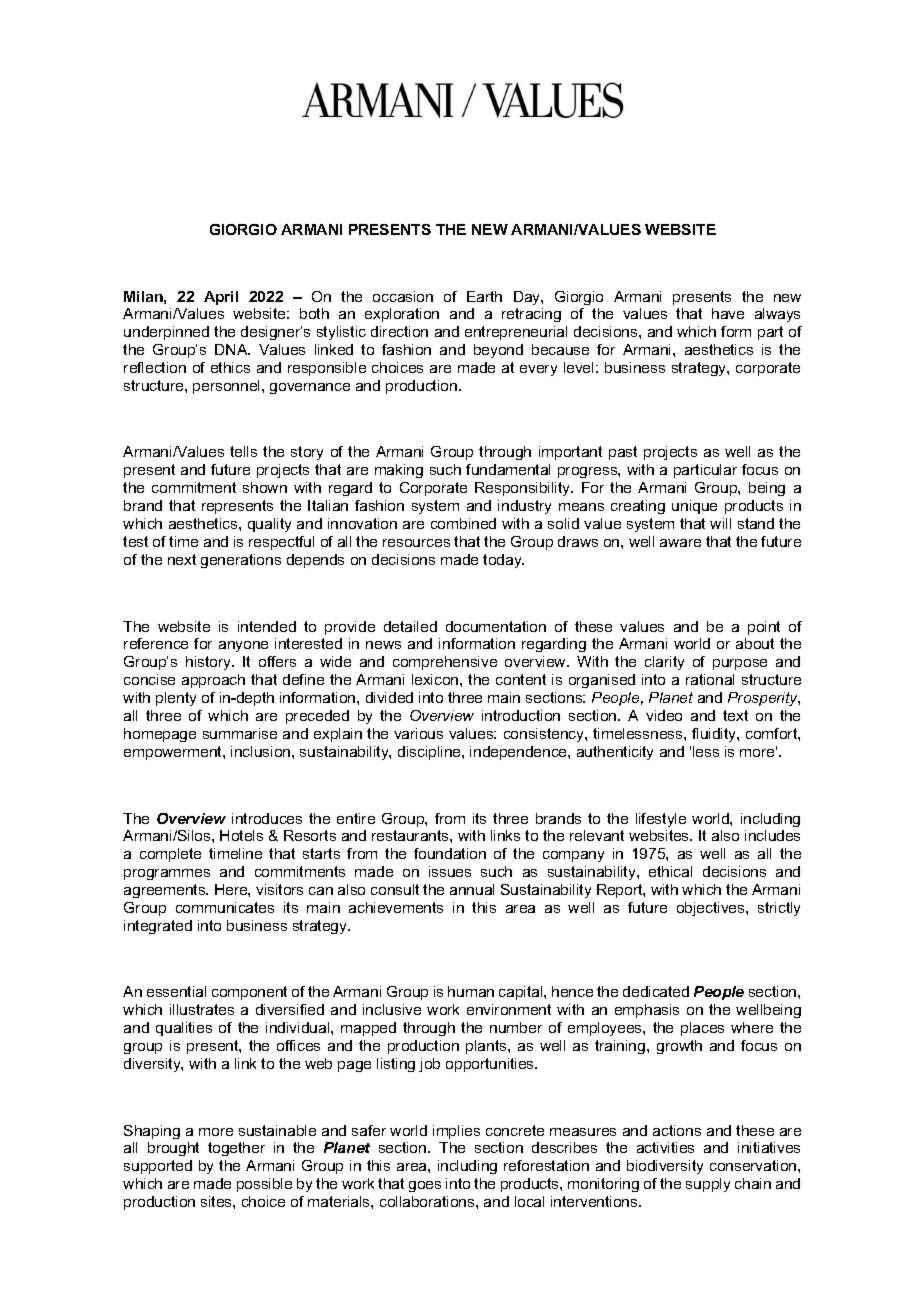  Describe the element at coordinates (471, 991) in the document. I see `human` at that location.
